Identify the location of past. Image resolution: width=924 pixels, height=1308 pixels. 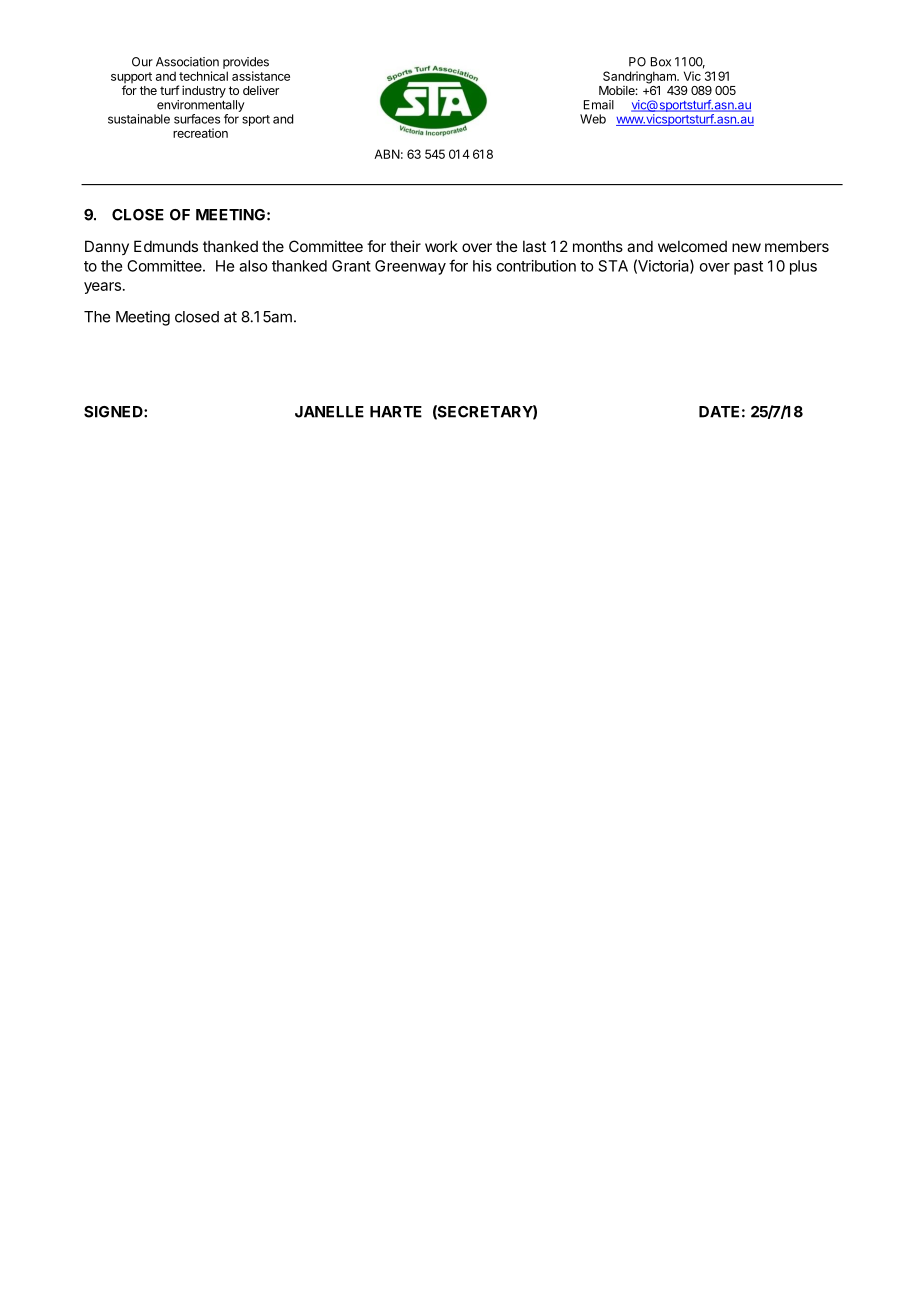
(748, 268).
